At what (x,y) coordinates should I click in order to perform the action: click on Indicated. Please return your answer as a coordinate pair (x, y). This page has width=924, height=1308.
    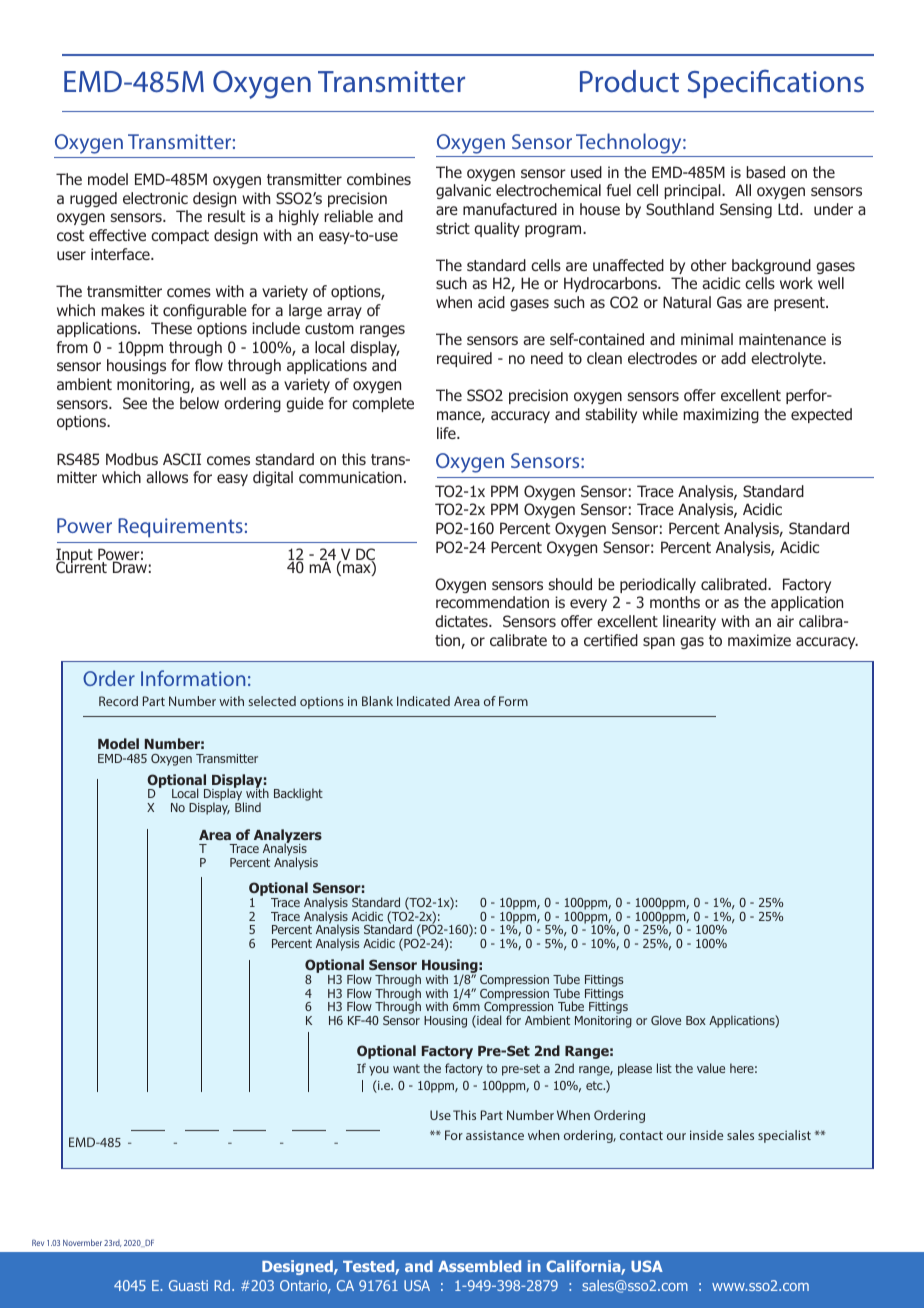
    Looking at the image, I should click on (423, 701).
